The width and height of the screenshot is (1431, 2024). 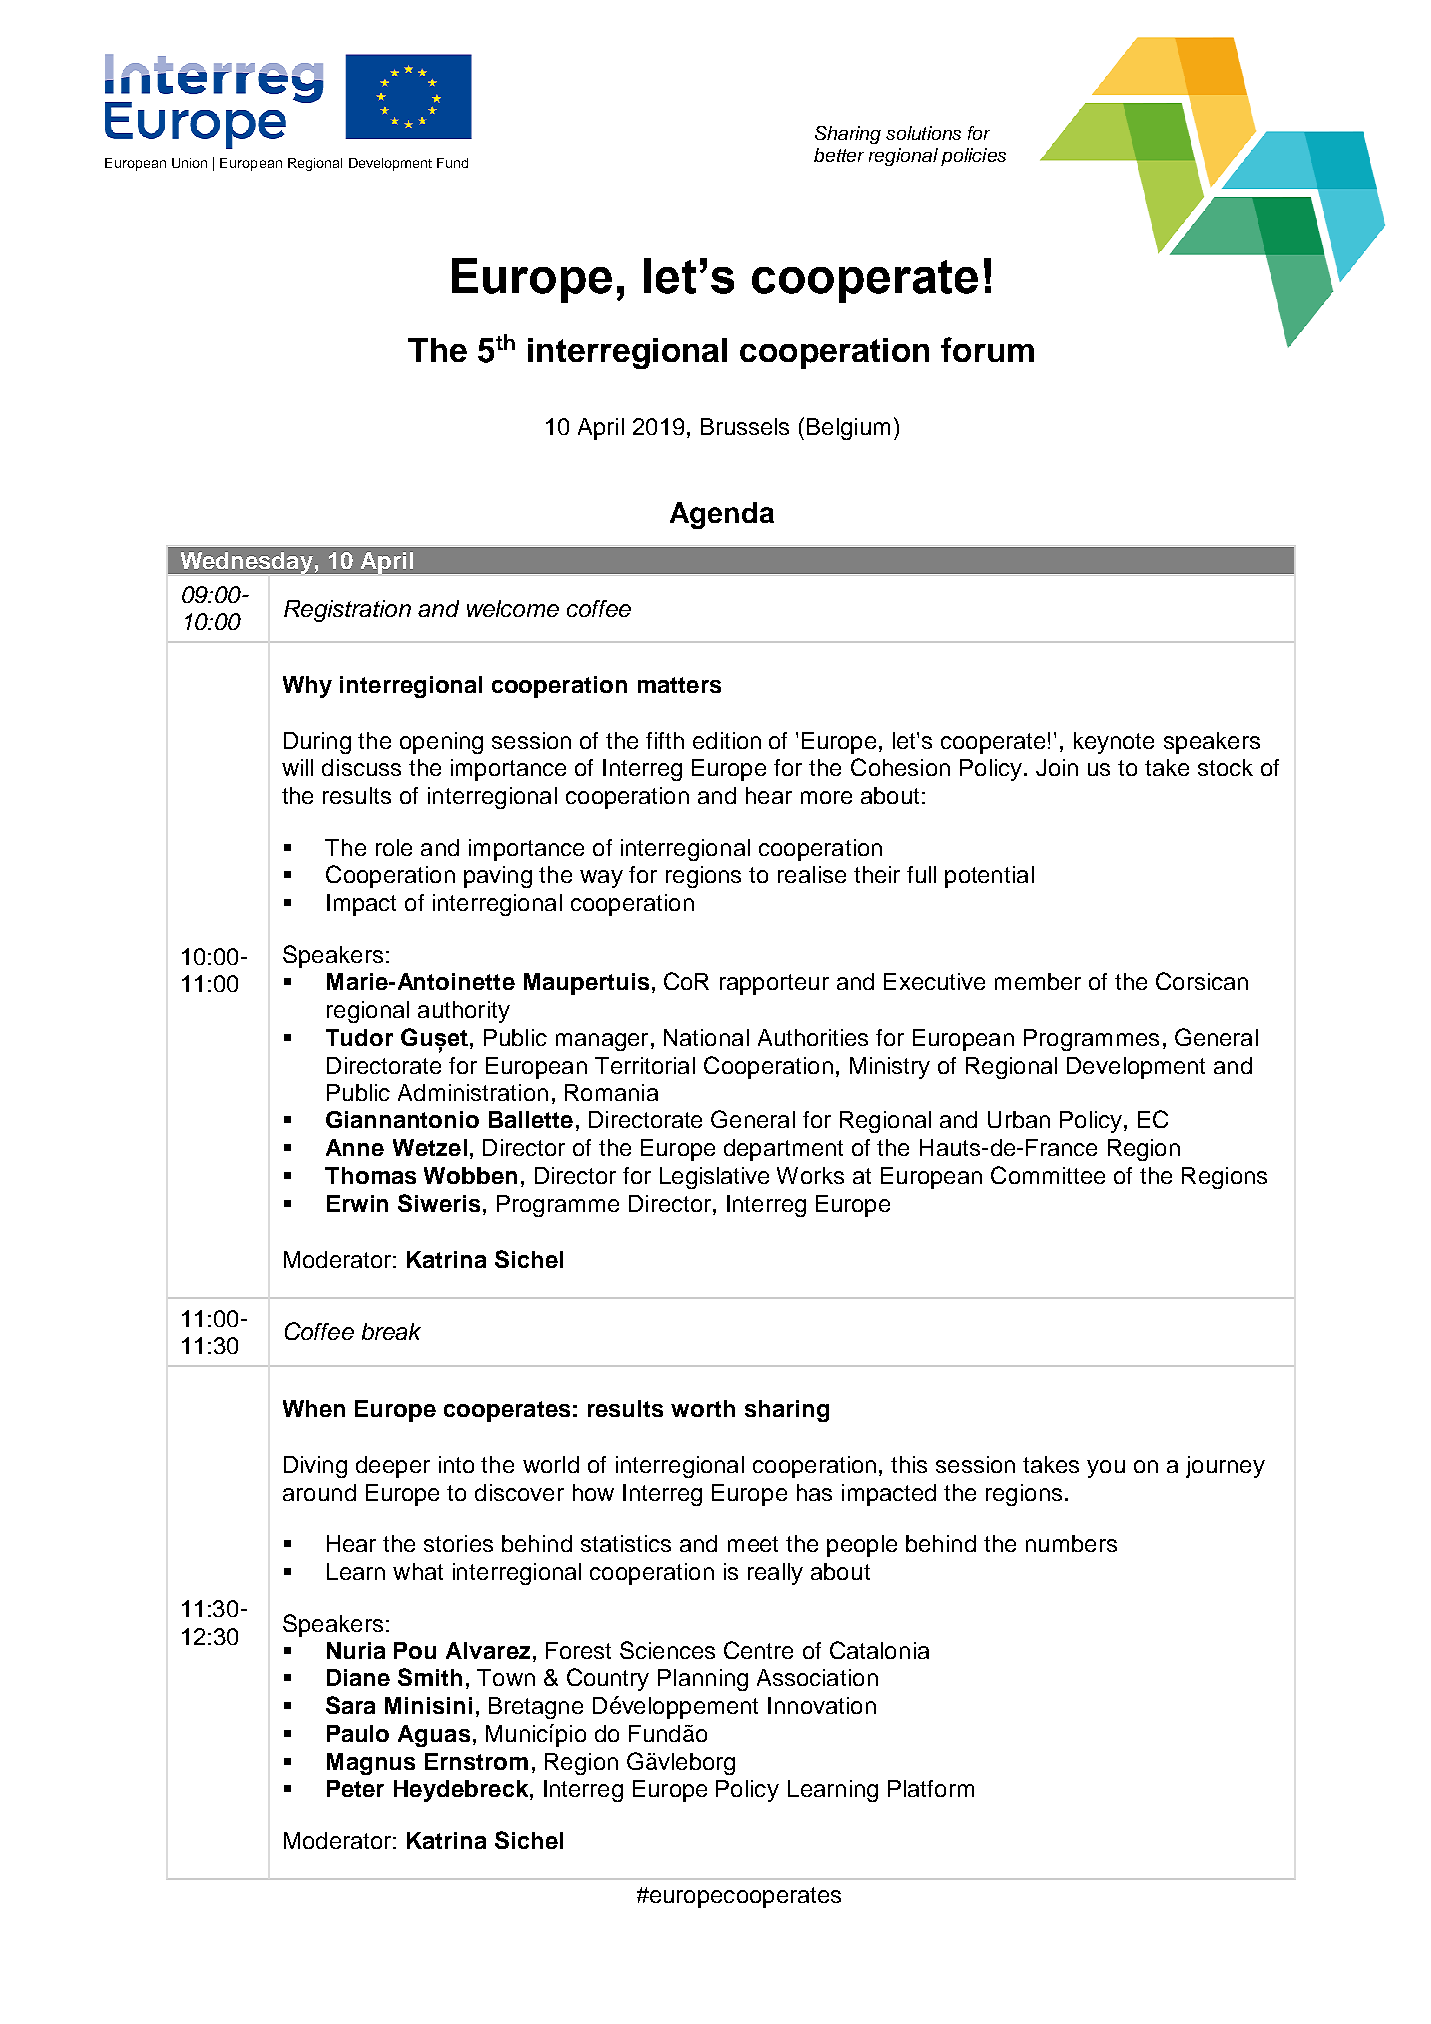 I want to click on Platform, so click(x=931, y=1788).
